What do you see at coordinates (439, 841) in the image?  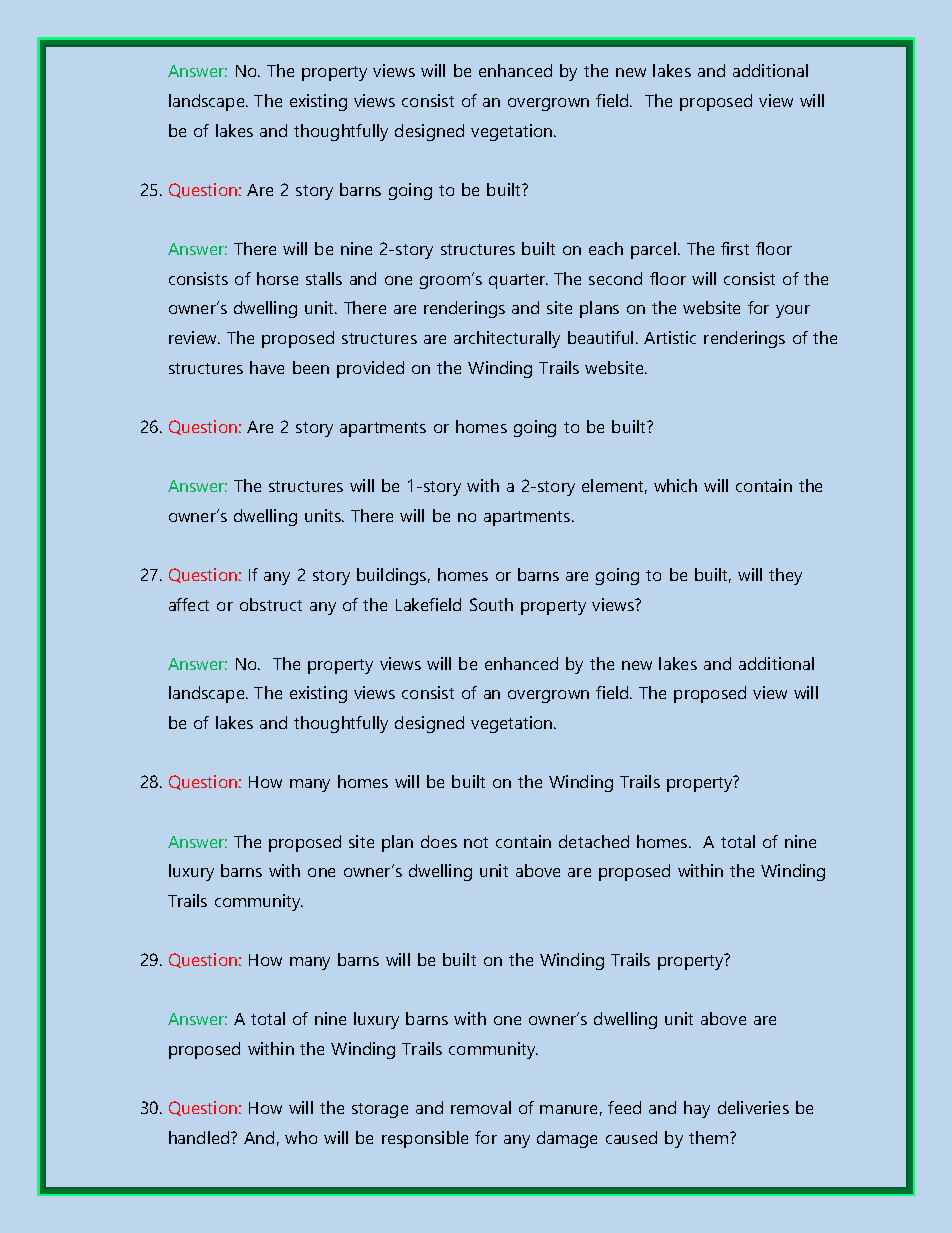 I see `does` at bounding box center [439, 841].
